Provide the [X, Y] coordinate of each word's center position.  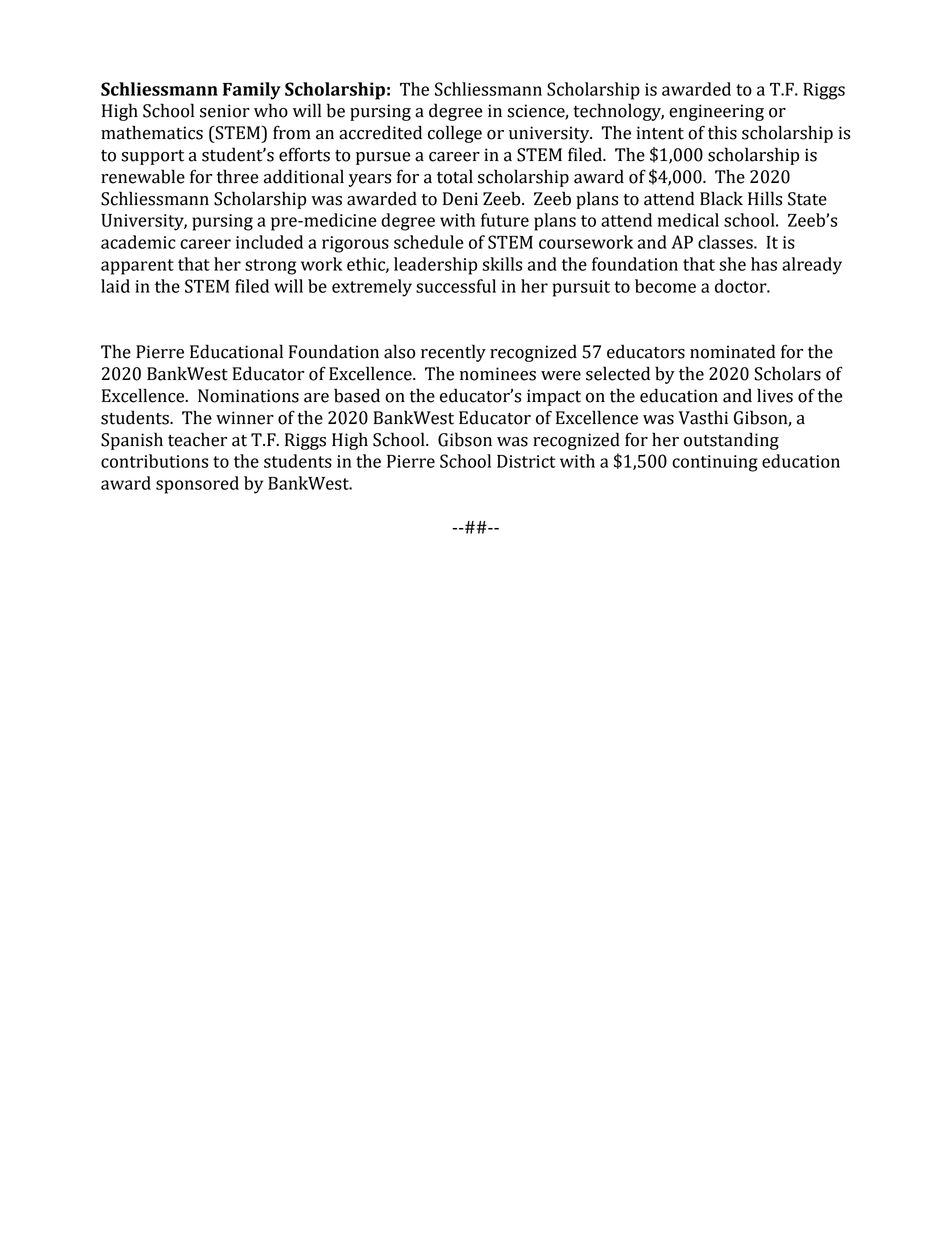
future [505, 220]
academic [138, 242]
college [455, 134]
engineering [716, 112]
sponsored [197, 485]
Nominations [248, 396]
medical [688, 220]
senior [225, 111]
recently [453, 353]
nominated [732, 351]
